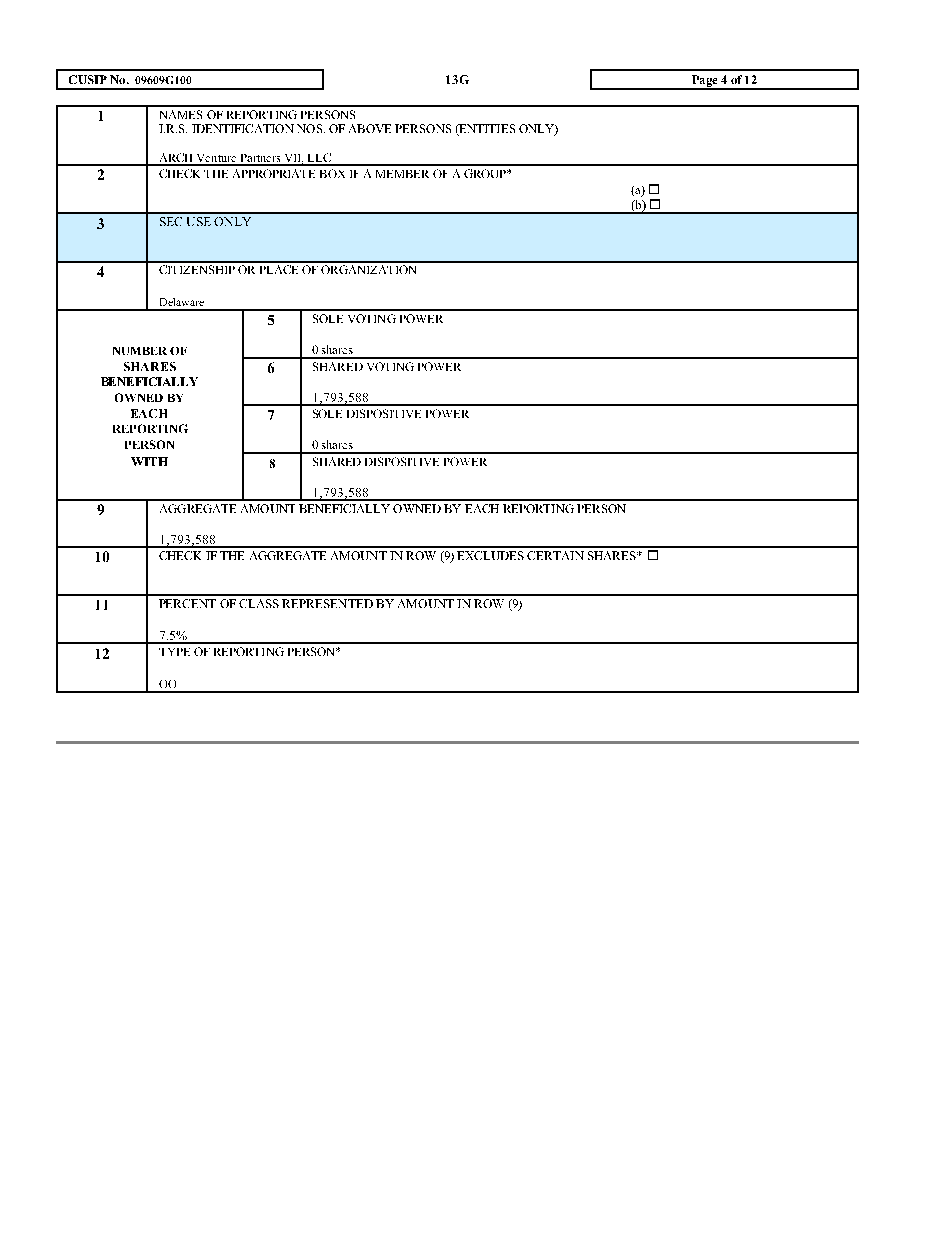 This document has width=952, height=1233. I want to click on NUMBER, so click(140, 351).
